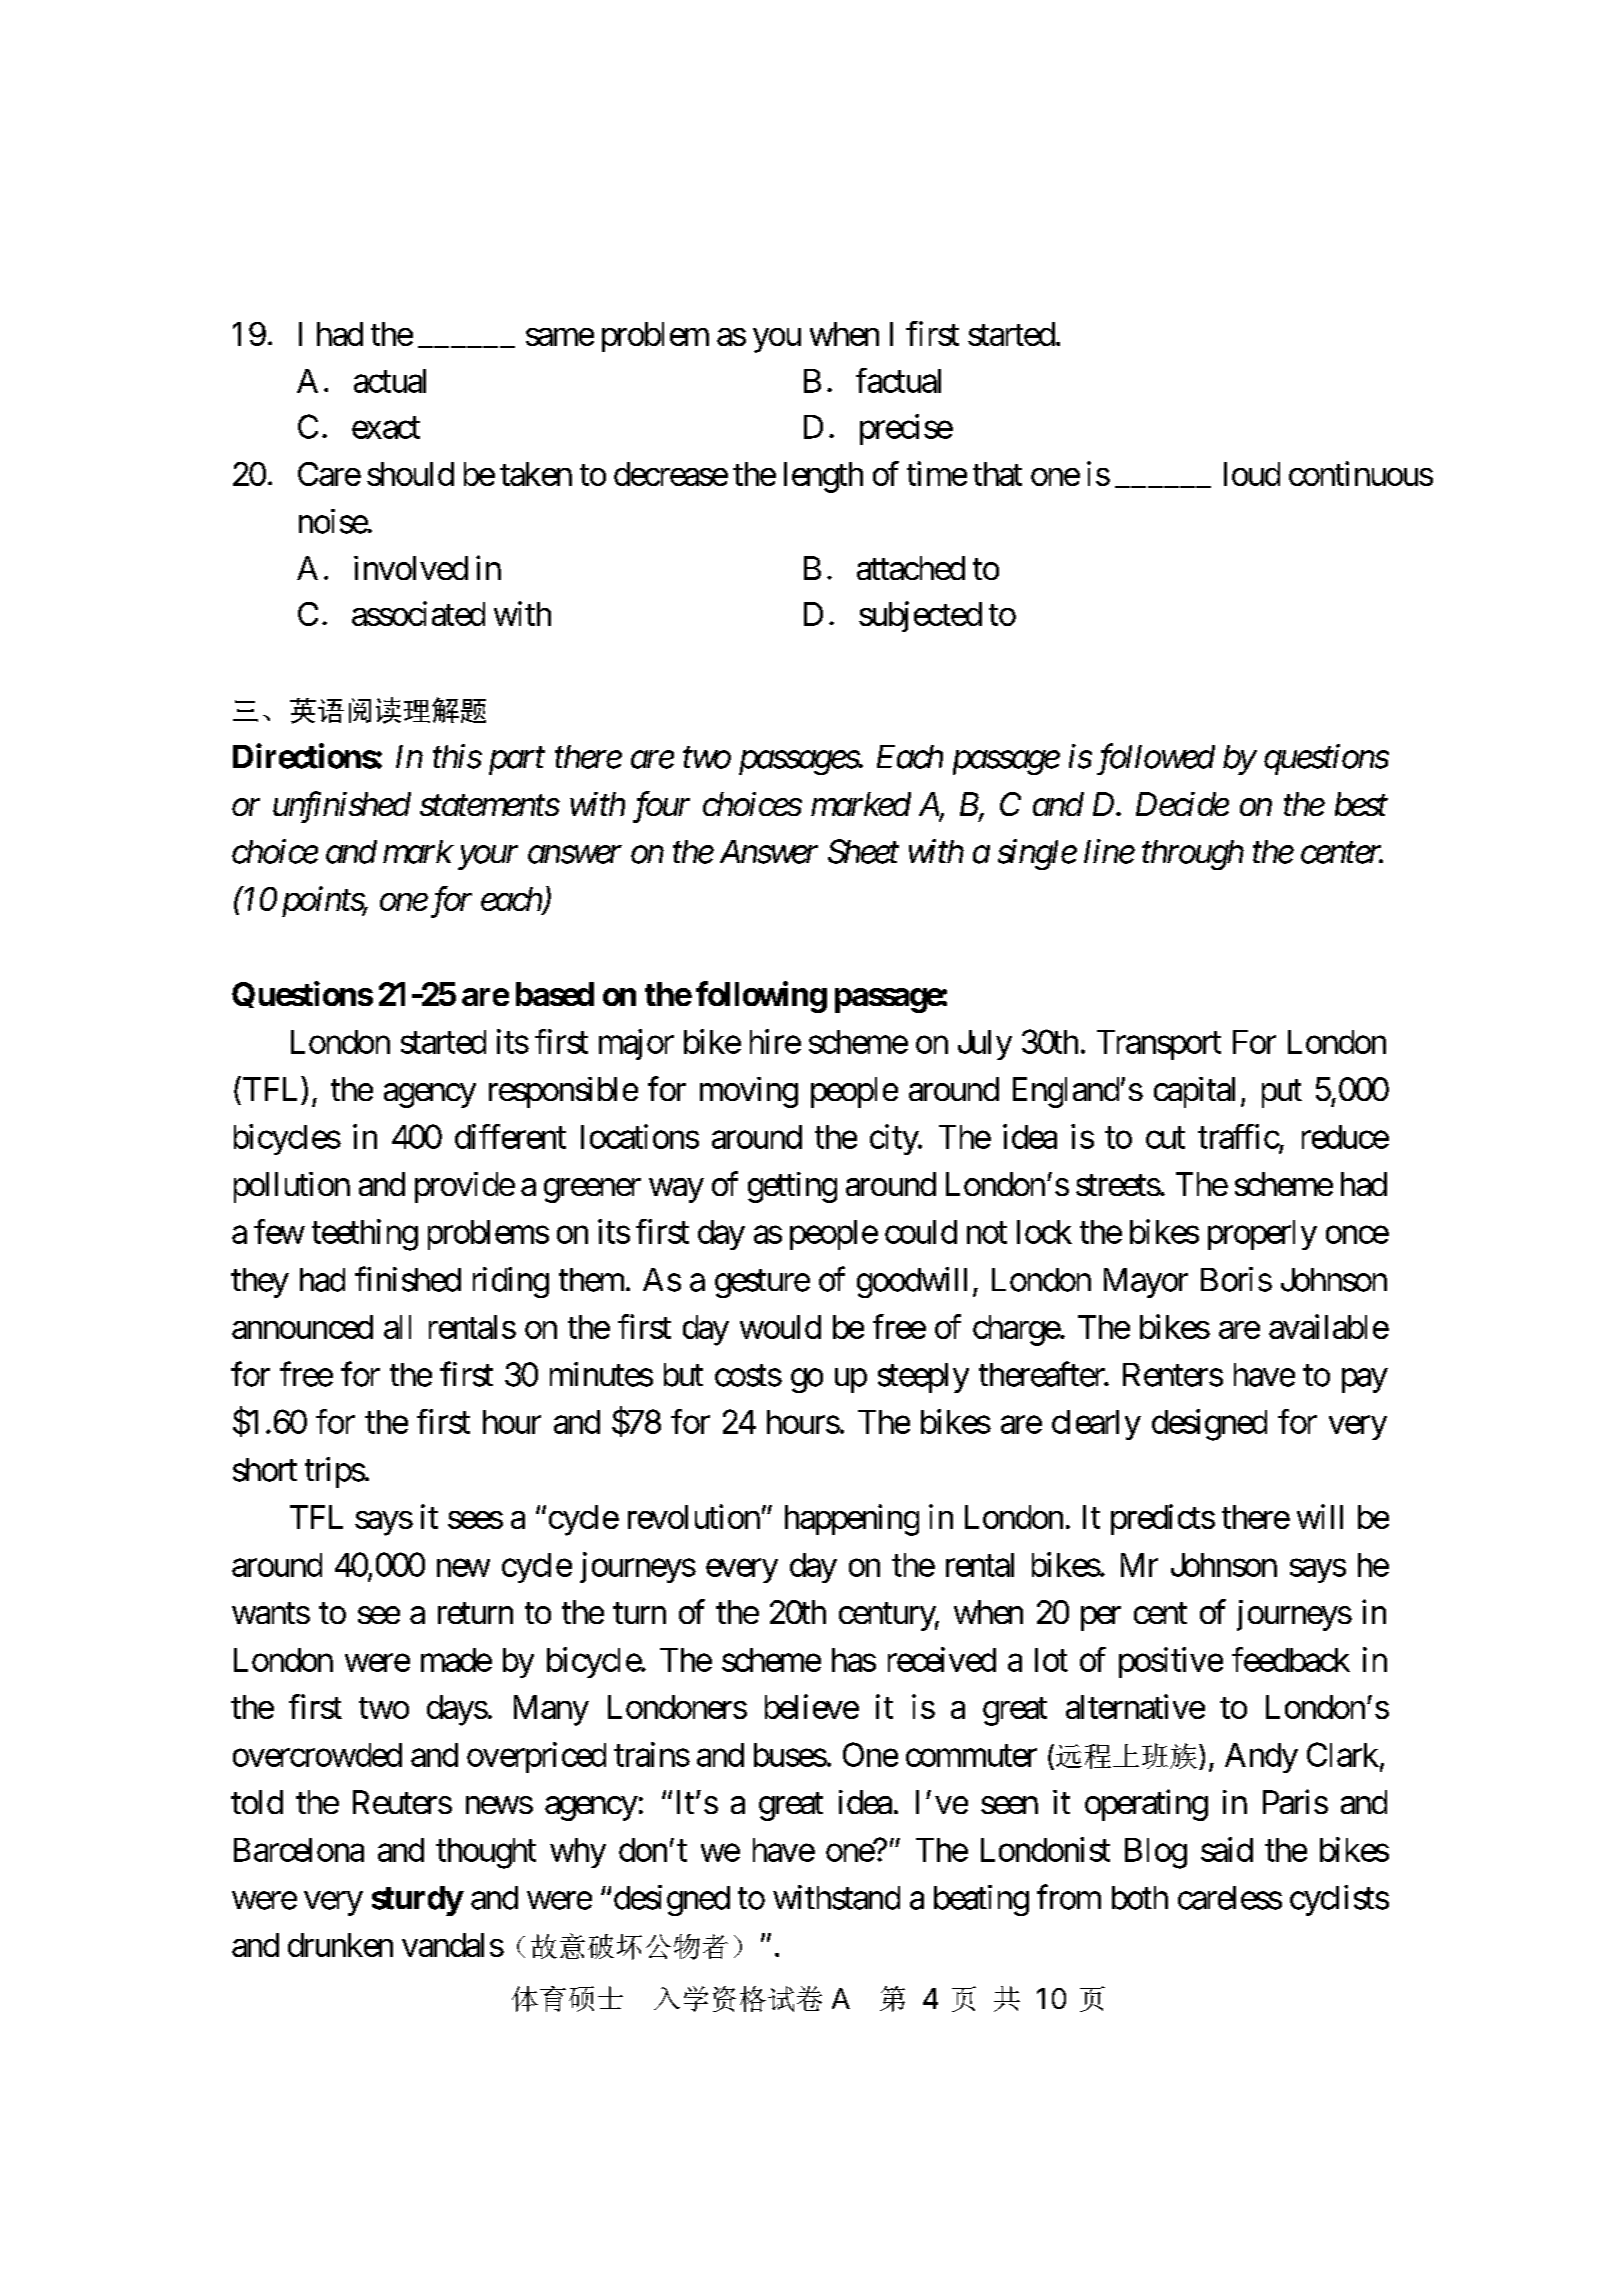 The width and height of the page is (1617, 2287). Describe the element at coordinates (265, 1470) in the page. I see `short` at that location.
